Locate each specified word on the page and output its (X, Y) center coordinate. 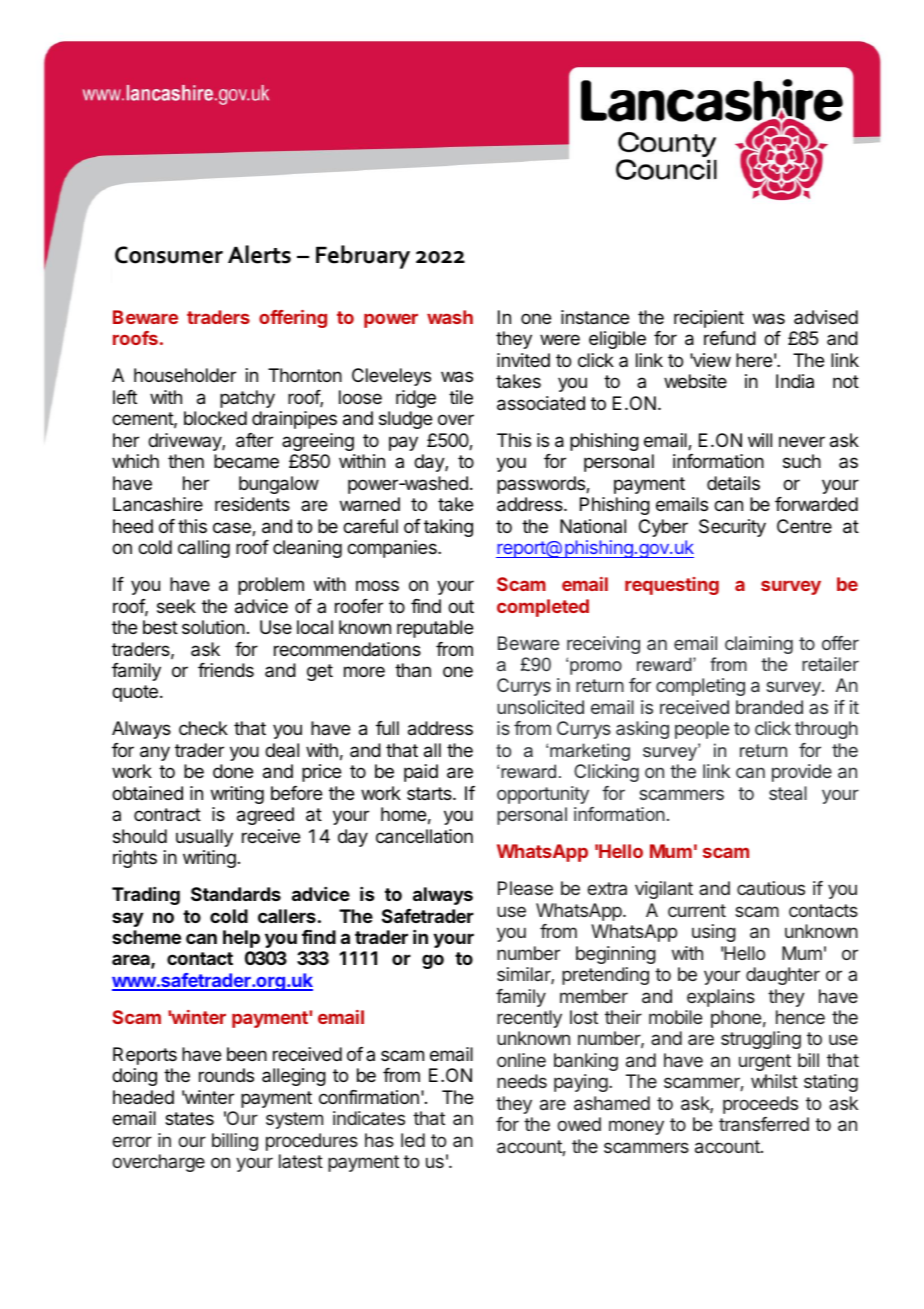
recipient (709, 319)
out (461, 606)
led (413, 1140)
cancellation (424, 836)
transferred (764, 1124)
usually (204, 838)
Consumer (169, 255)
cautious (771, 888)
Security (732, 528)
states (189, 1119)
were (560, 339)
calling (204, 549)
